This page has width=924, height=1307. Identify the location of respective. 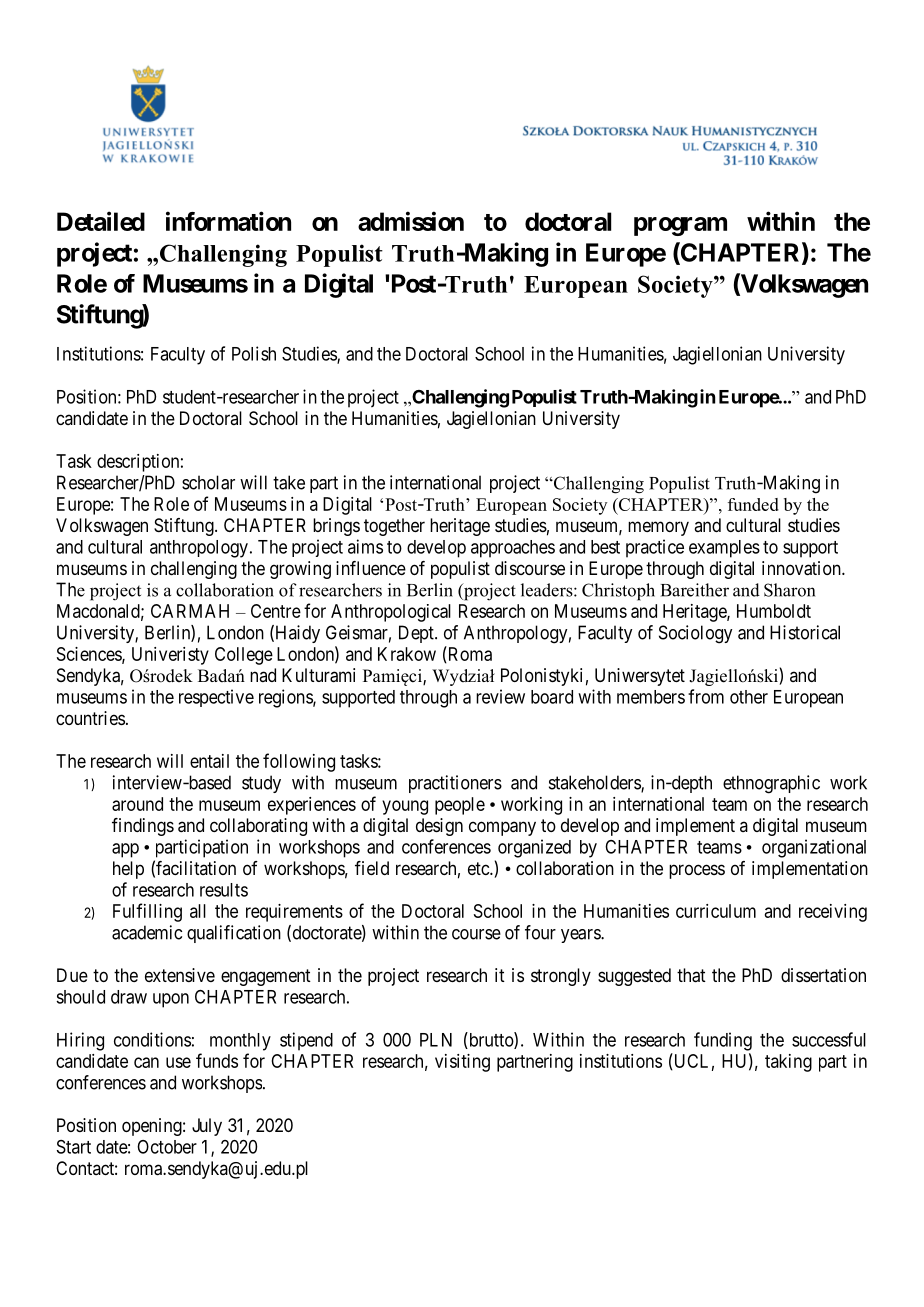
(216, 698).
